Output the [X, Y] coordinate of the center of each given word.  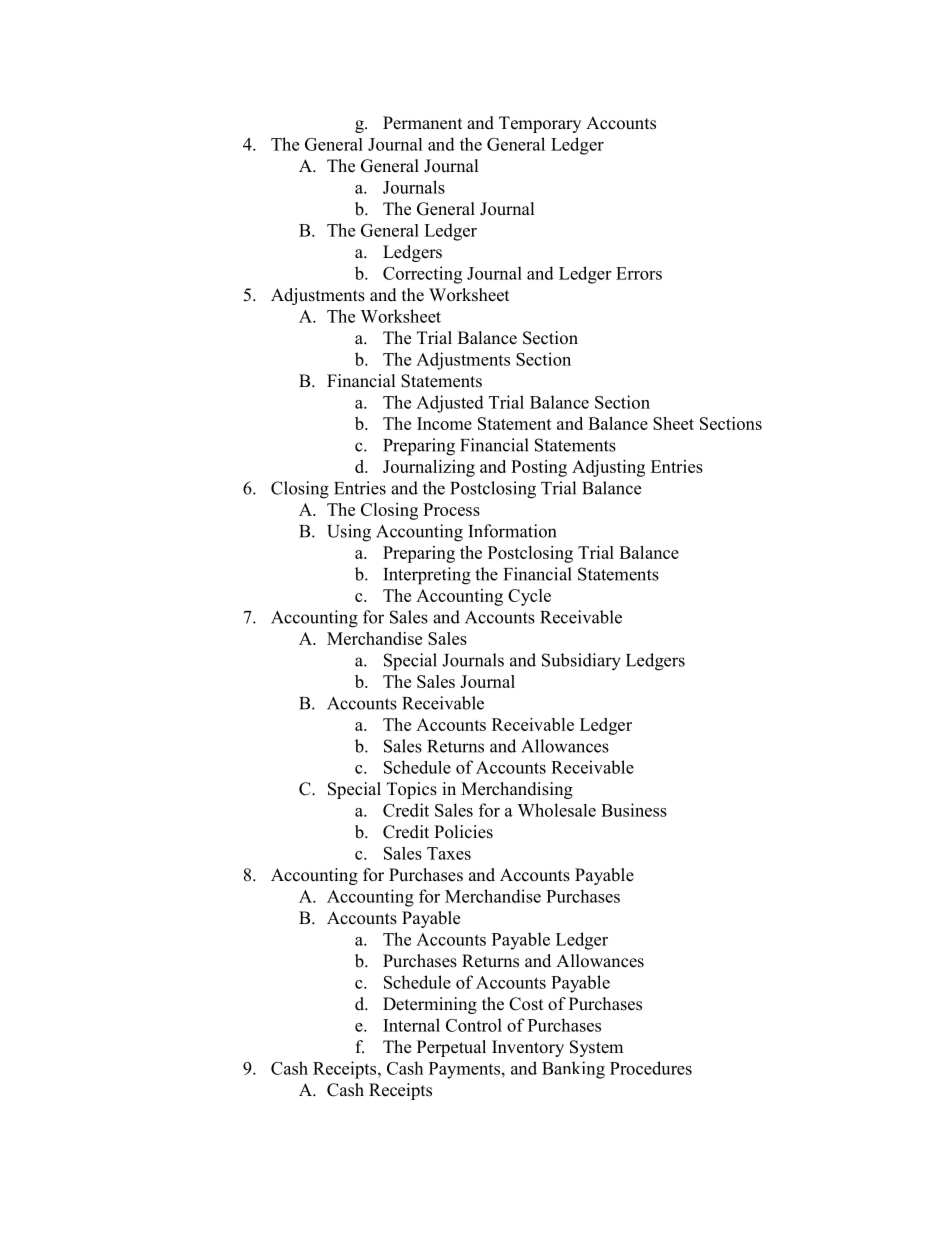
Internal [411, 1025]
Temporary [540, 124]
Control [474, 1025]
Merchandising [517, 790]
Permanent [422, 123]
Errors [639, 273]
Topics [412, 790]
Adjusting [608, 468]
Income [444, 423]
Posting [539, 468]
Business [634, 810]
